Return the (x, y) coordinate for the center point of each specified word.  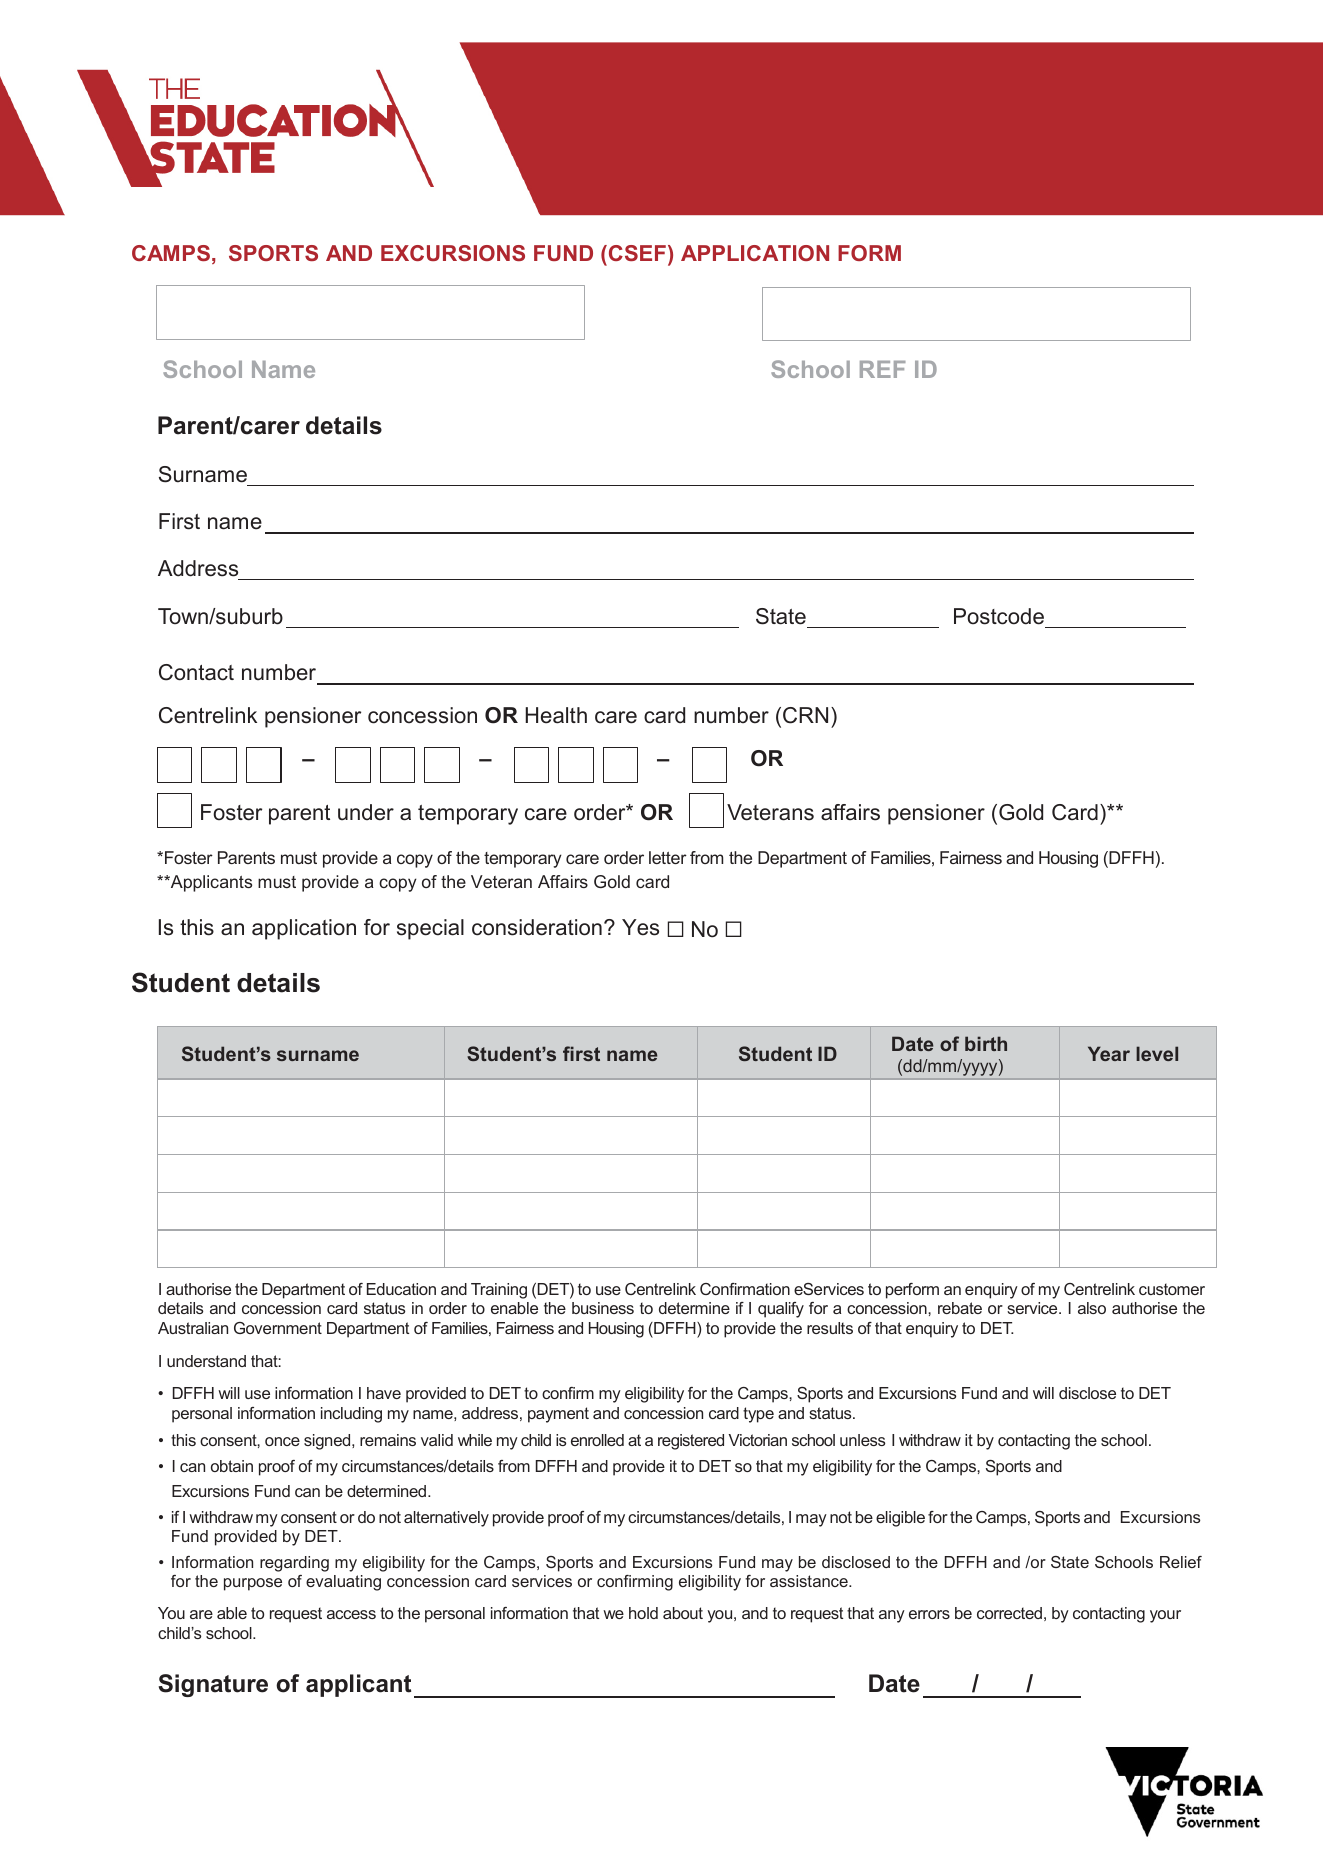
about (683, 1613)
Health (556, 715)
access (351, 1614)
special (430, 929)
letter (668, 857)
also (1092, 1308)
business (603, 1308)
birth (986, 1043)
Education (401, 1289)
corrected (1009, 1613)
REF (883, 369)
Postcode (999, 616)
